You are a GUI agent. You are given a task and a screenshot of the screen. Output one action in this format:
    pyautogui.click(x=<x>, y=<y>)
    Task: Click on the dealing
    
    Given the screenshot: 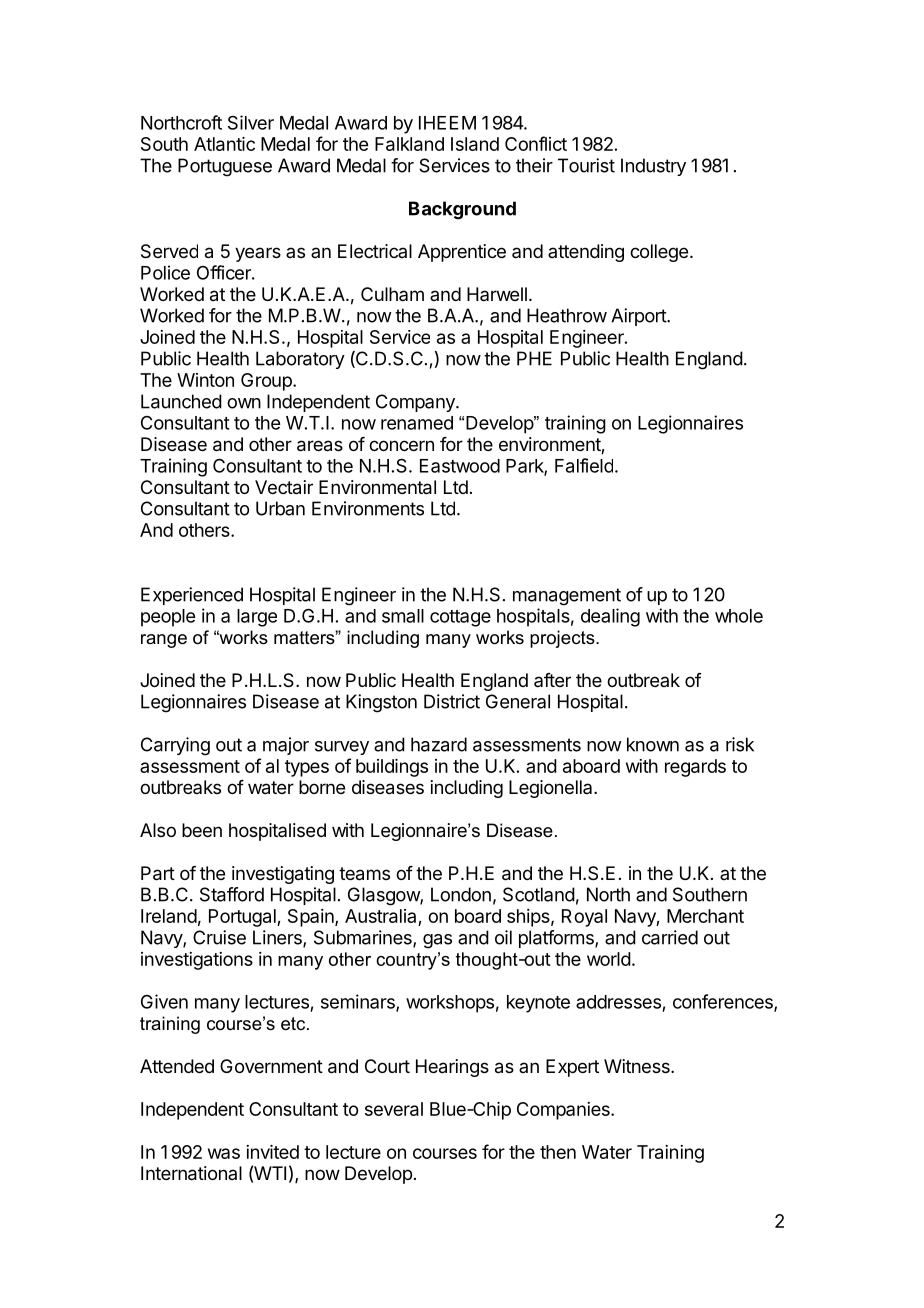 What is the action you would take?
    pyautogui.click(x=610, y=617)
